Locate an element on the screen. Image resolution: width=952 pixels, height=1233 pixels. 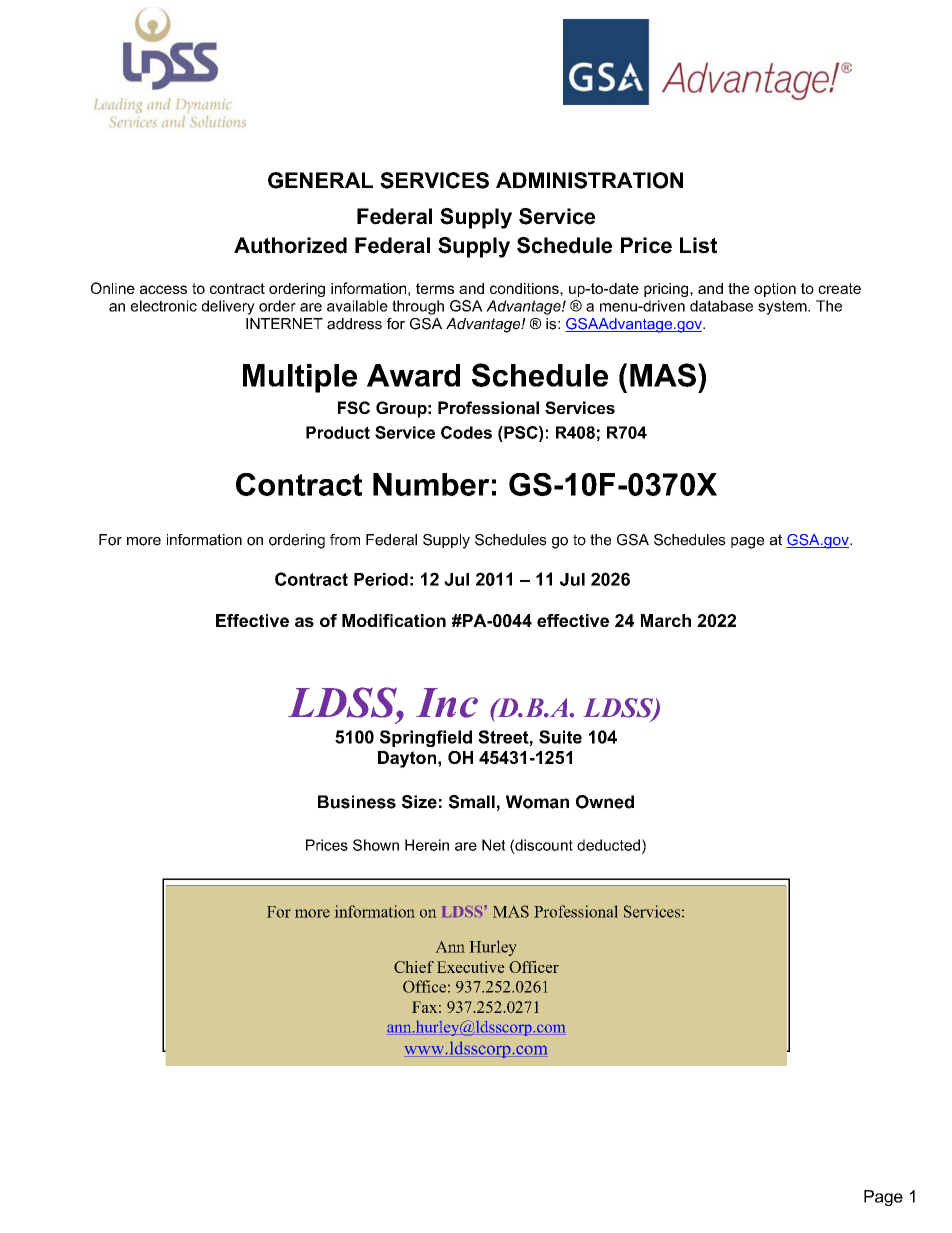
Authorized is located at coordinates (290, 245).
